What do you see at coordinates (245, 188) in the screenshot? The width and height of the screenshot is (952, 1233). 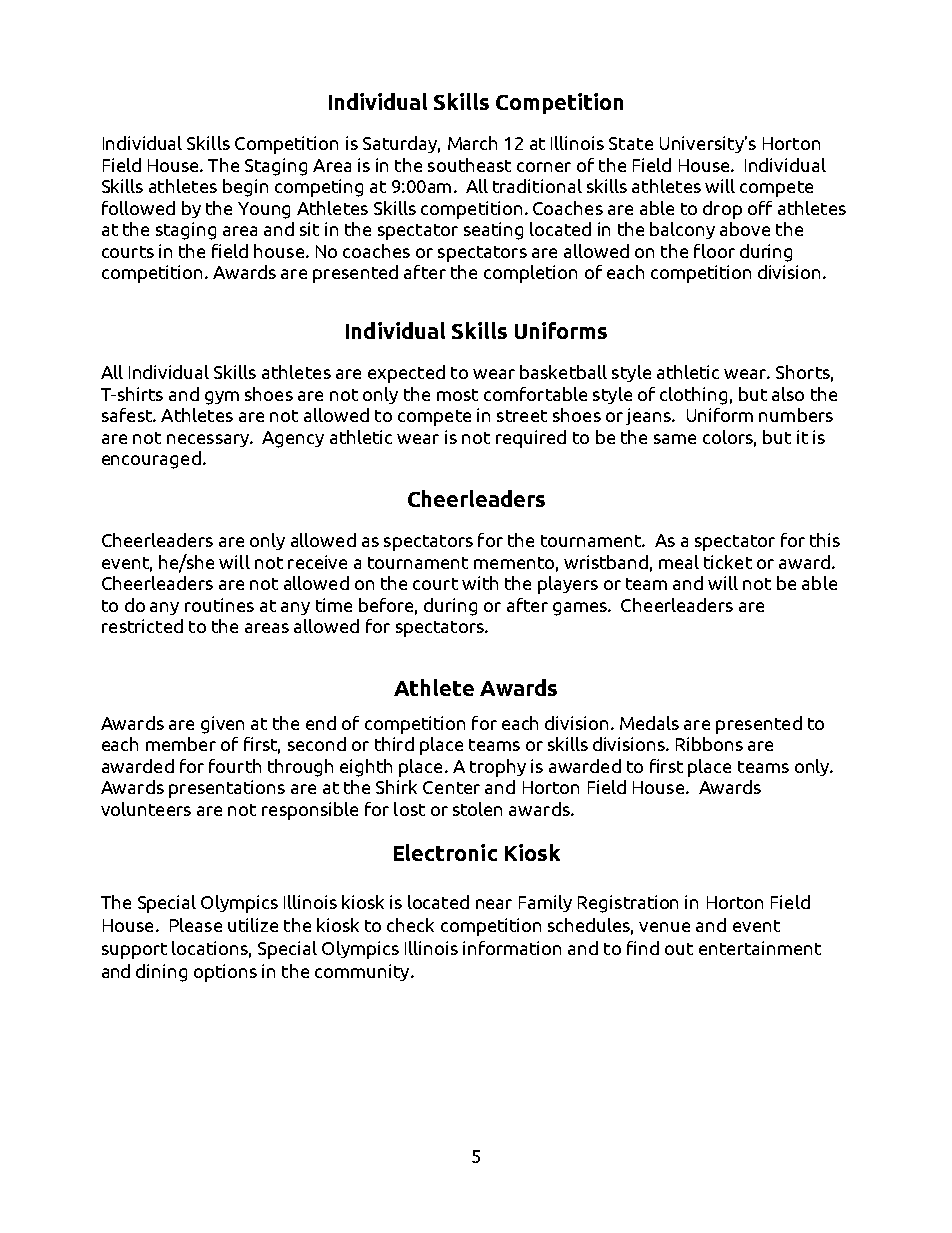 I see `begin` at bounding box center [245, 188].
